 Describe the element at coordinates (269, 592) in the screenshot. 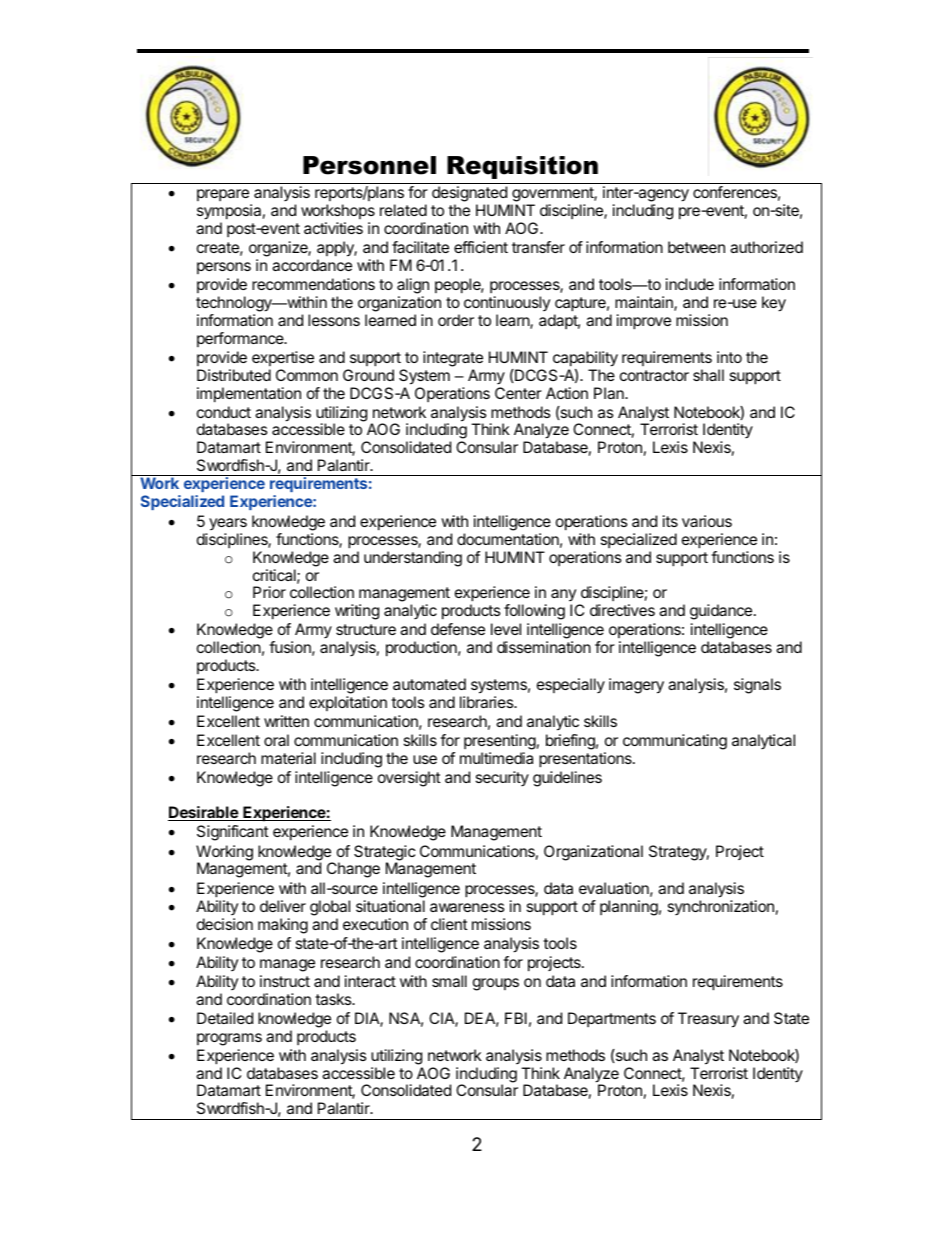

I see `Prior` at that location.
